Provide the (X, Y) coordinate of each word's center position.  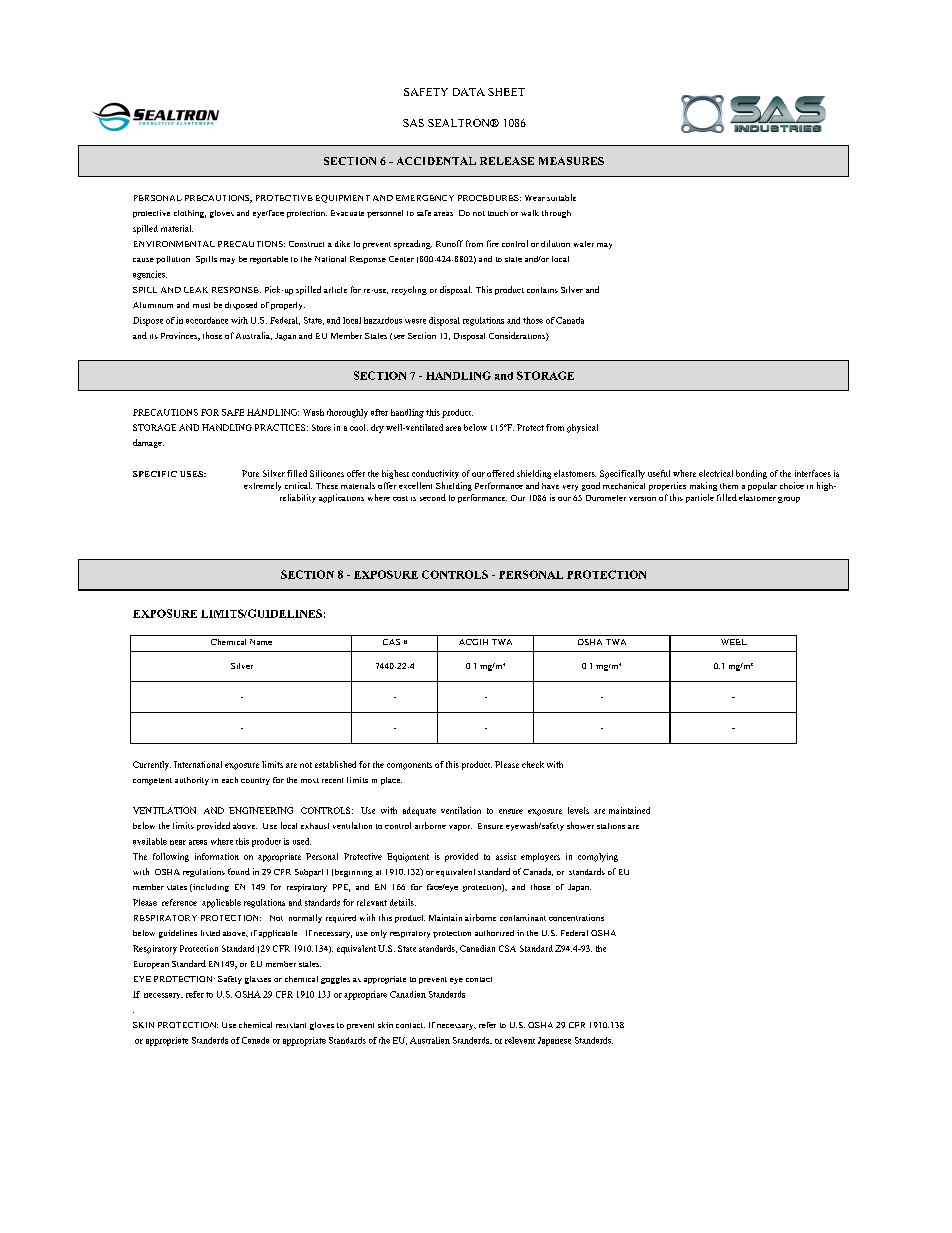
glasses (258, 980)
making (703, 486)
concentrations (576, 917)
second (433, 497)
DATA (469, 92)
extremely (262, 486)
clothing (190, 214)
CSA (507, 948)
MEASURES (571, 161)
